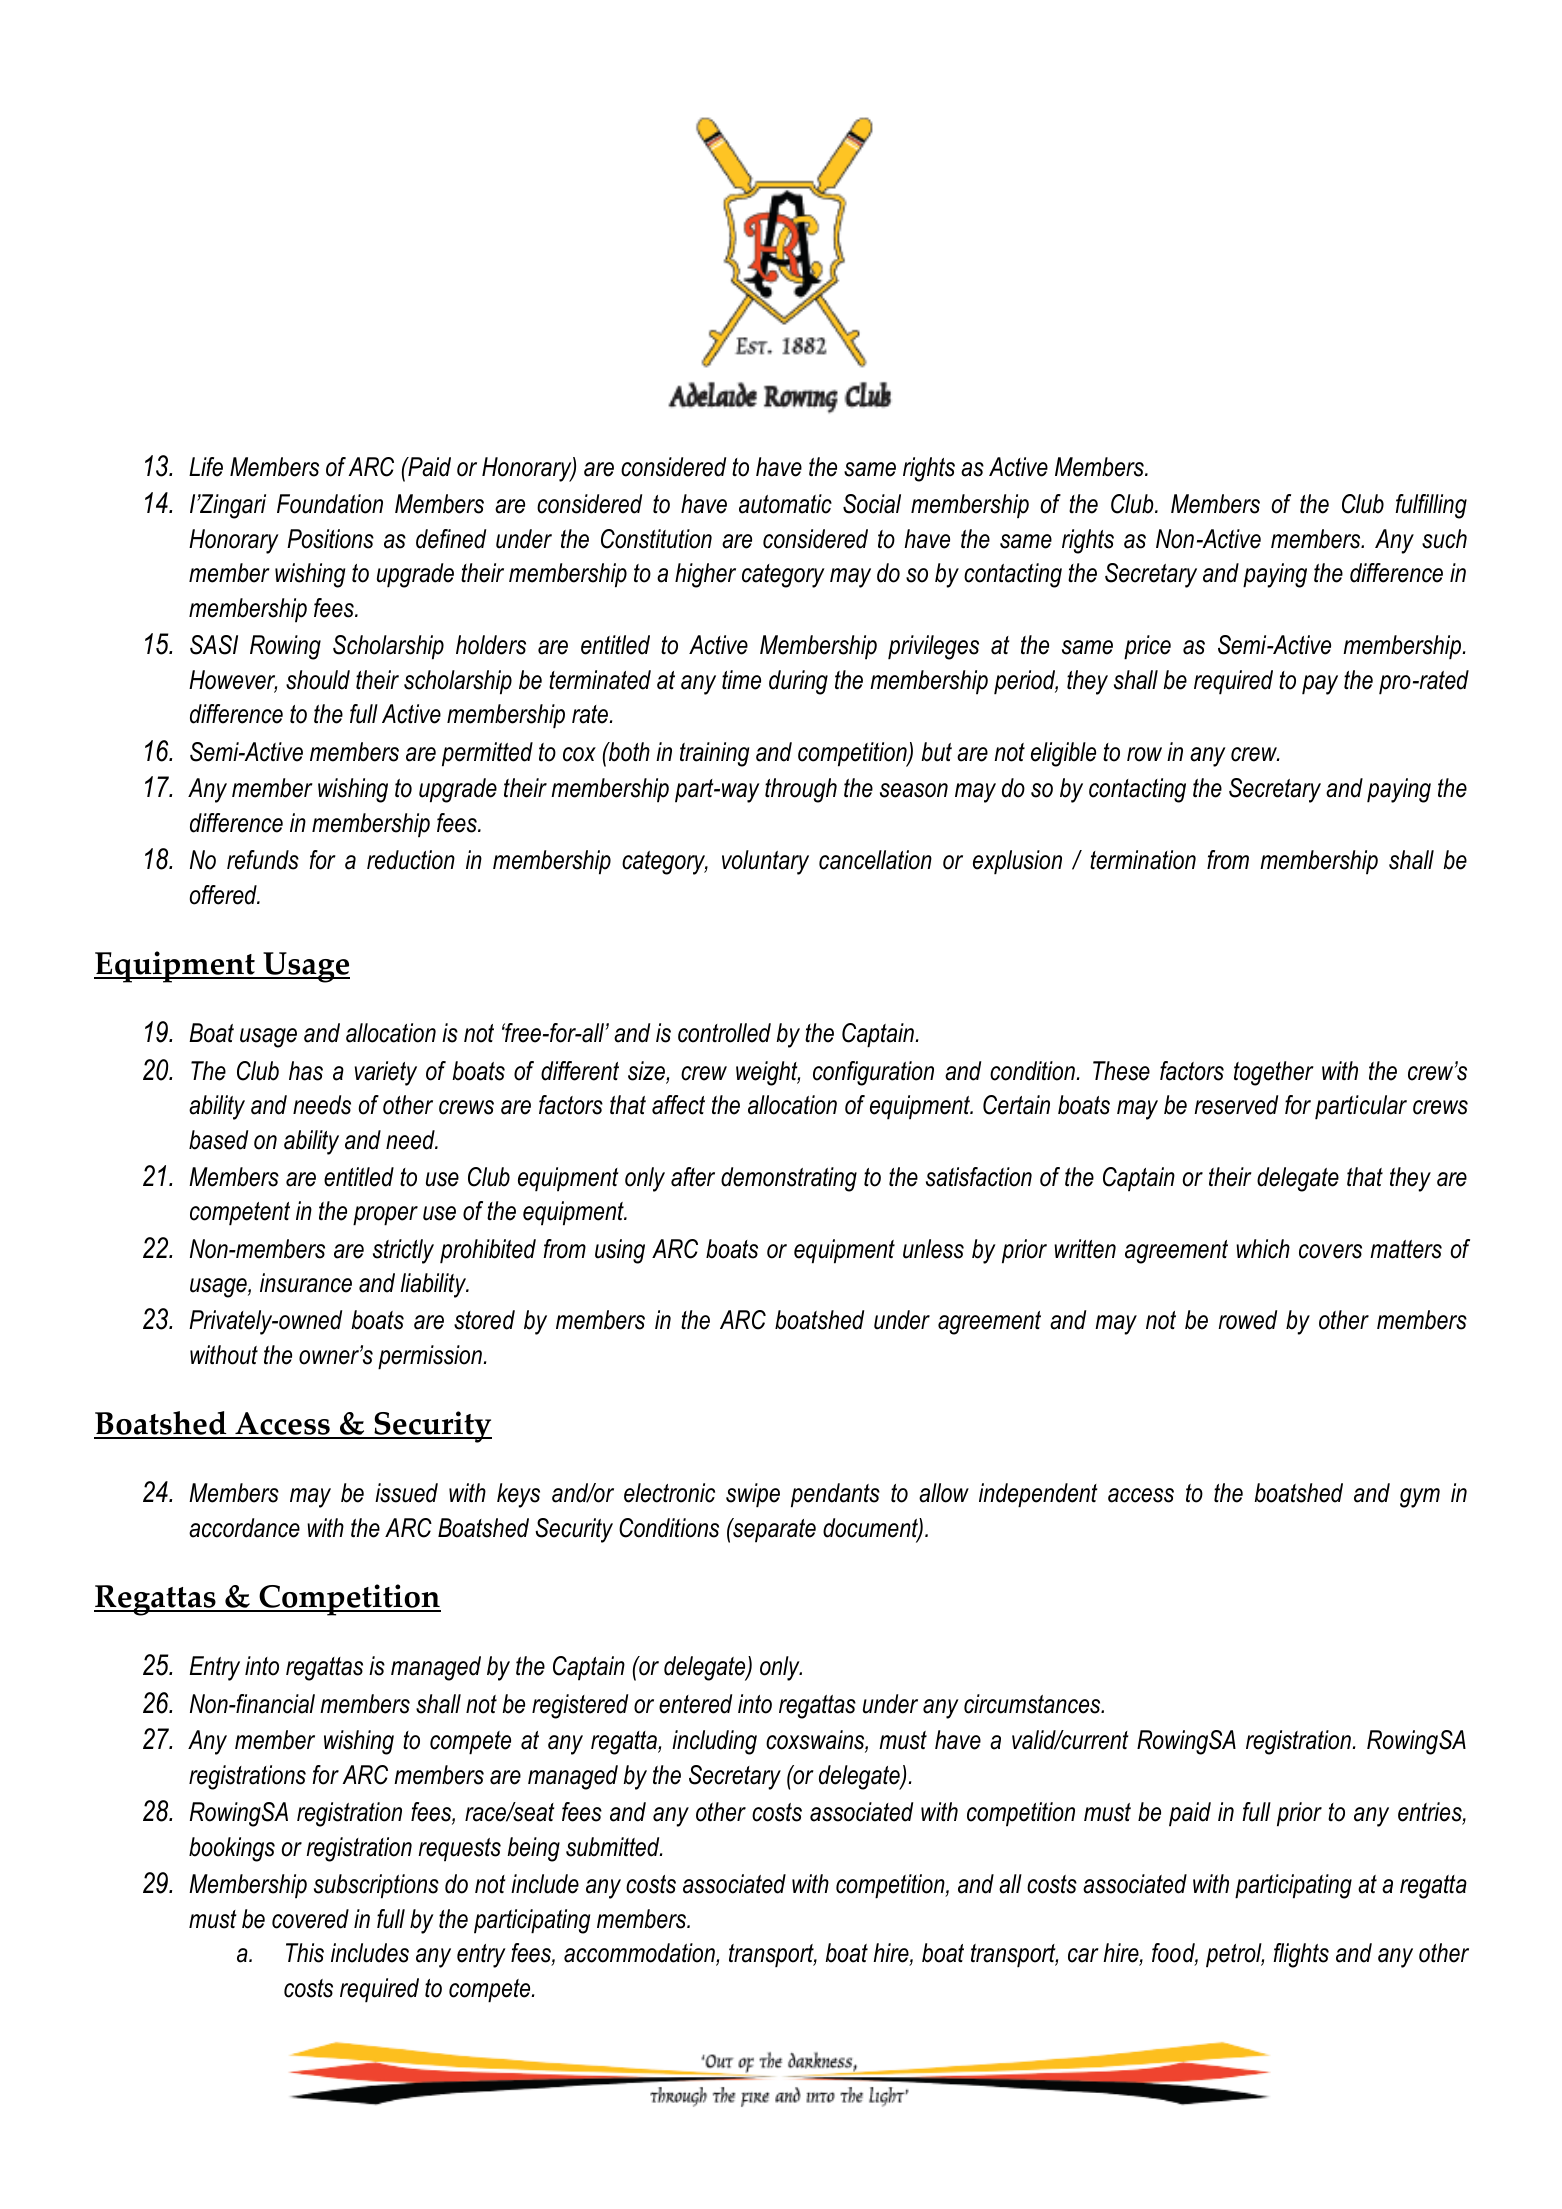  Describe the element at coordinates (789, 1179) in the page. I see `demonstrating` at that location.
